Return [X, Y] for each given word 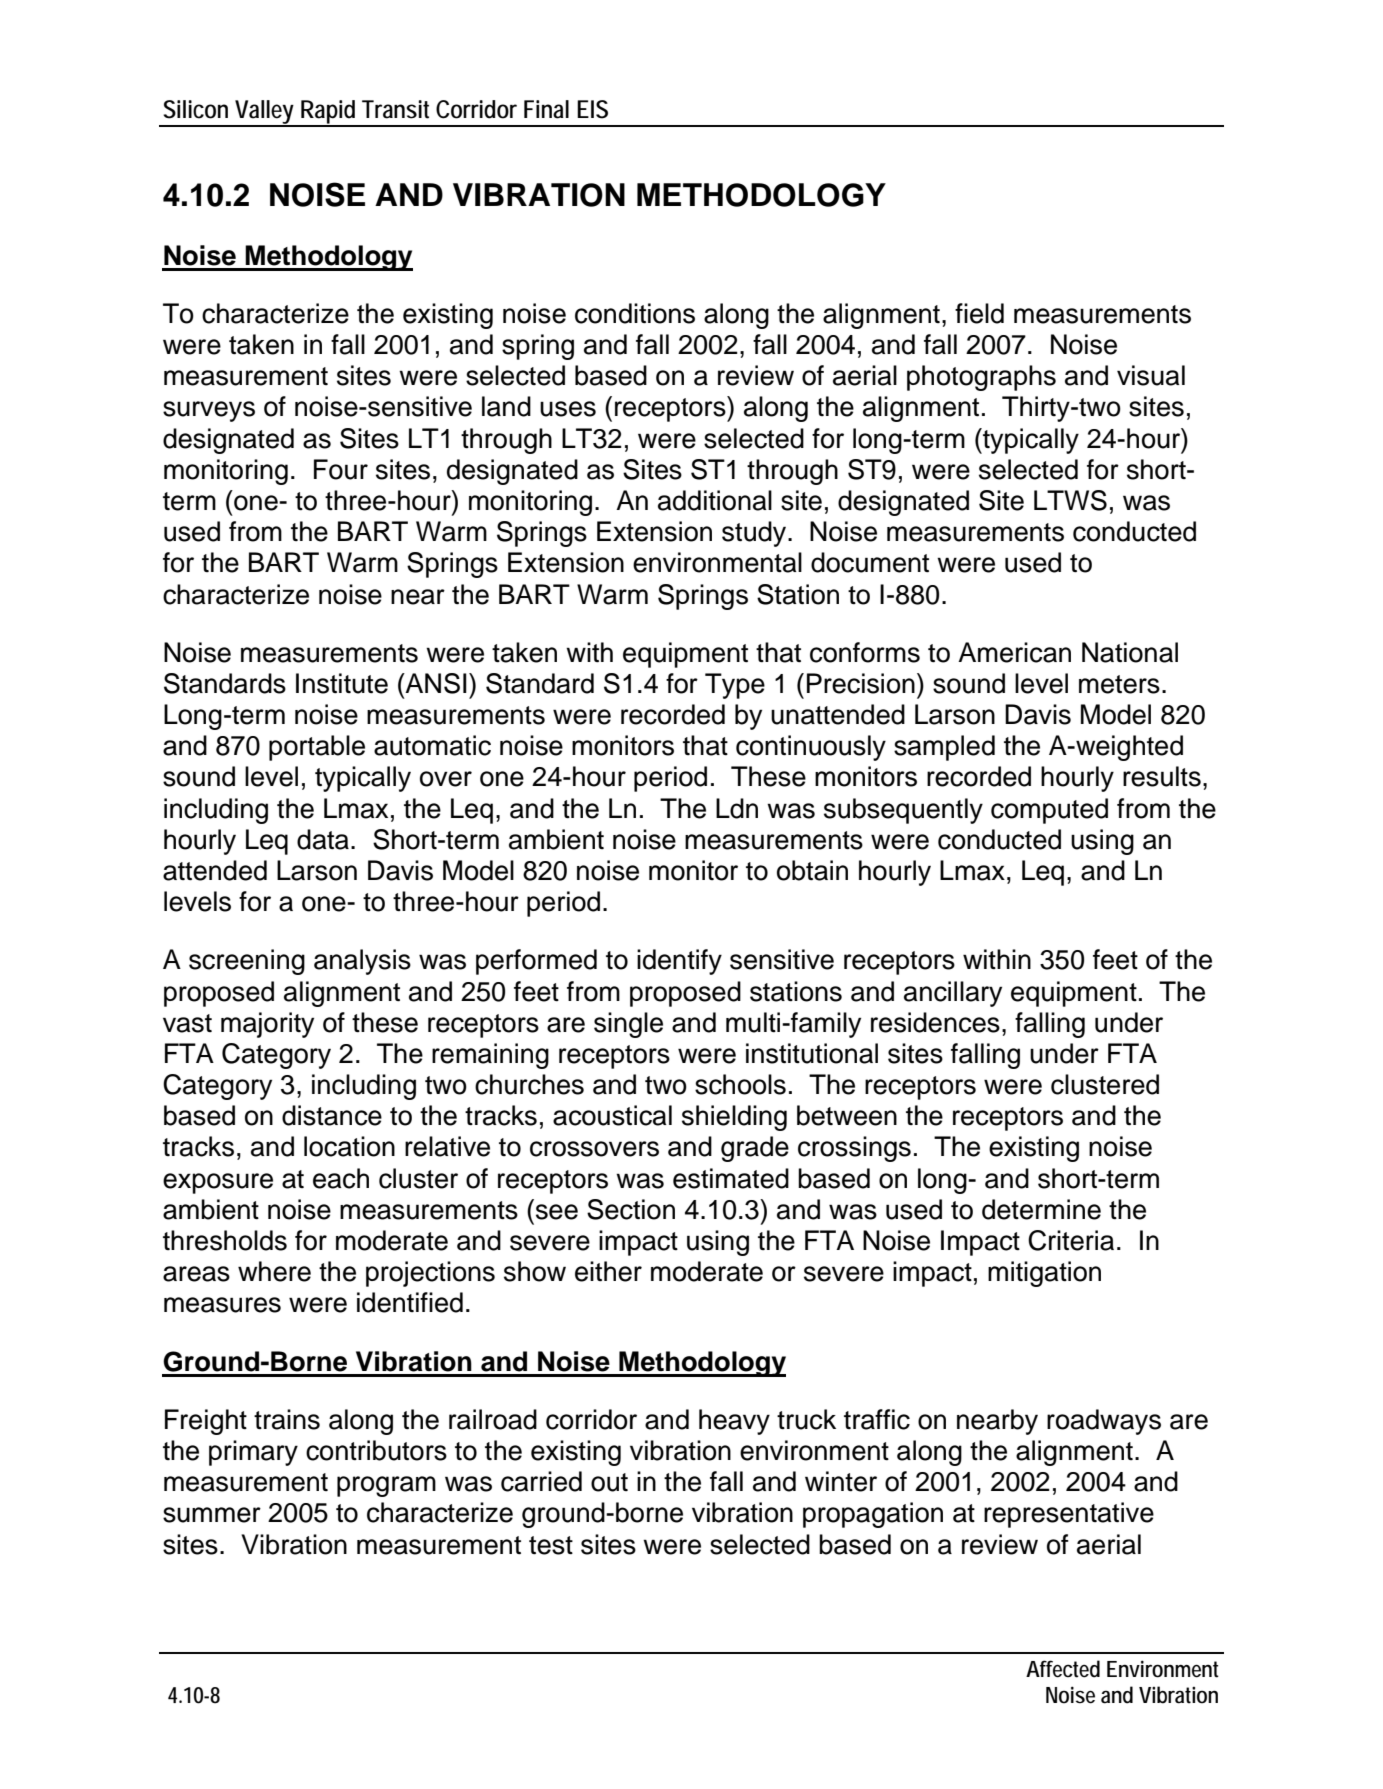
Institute [342, 683]
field [979, 313]
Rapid [329, 113]
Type [735, 686]
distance [332, 1115]
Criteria [1071, 1240]
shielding [734, 1118]
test [551, 1545]
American [1014, 652]
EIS [592, 109]
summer [212, 1515]
